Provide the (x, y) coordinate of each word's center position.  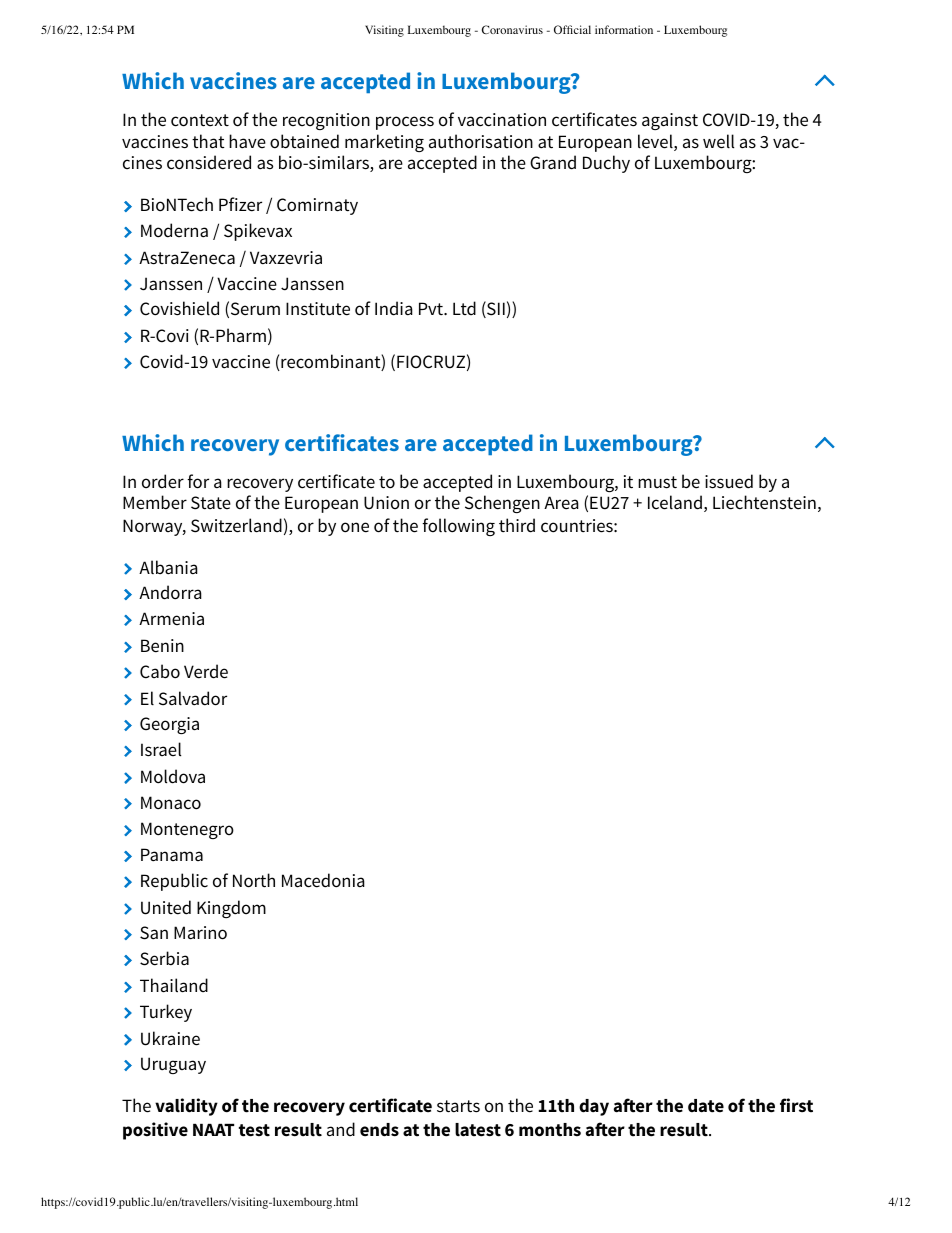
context (200, 120)
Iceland (675, 502)
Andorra (170, 592)
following (458, 527)
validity (186, 1107)
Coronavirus (512, 29)
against (670, 121)
